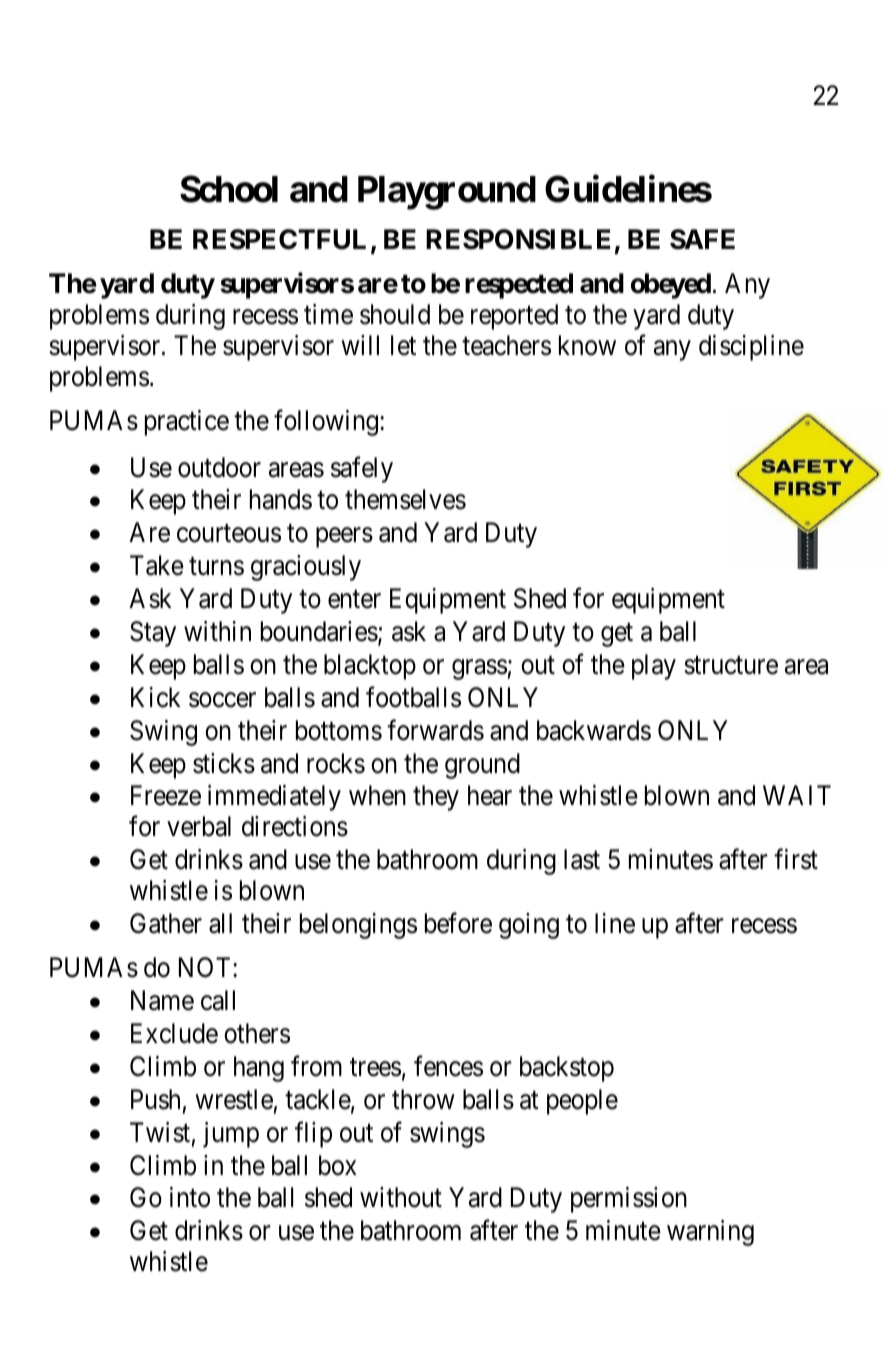  Describe the element at coordinates (731, 665) in the document. I see `structure` at that location.
